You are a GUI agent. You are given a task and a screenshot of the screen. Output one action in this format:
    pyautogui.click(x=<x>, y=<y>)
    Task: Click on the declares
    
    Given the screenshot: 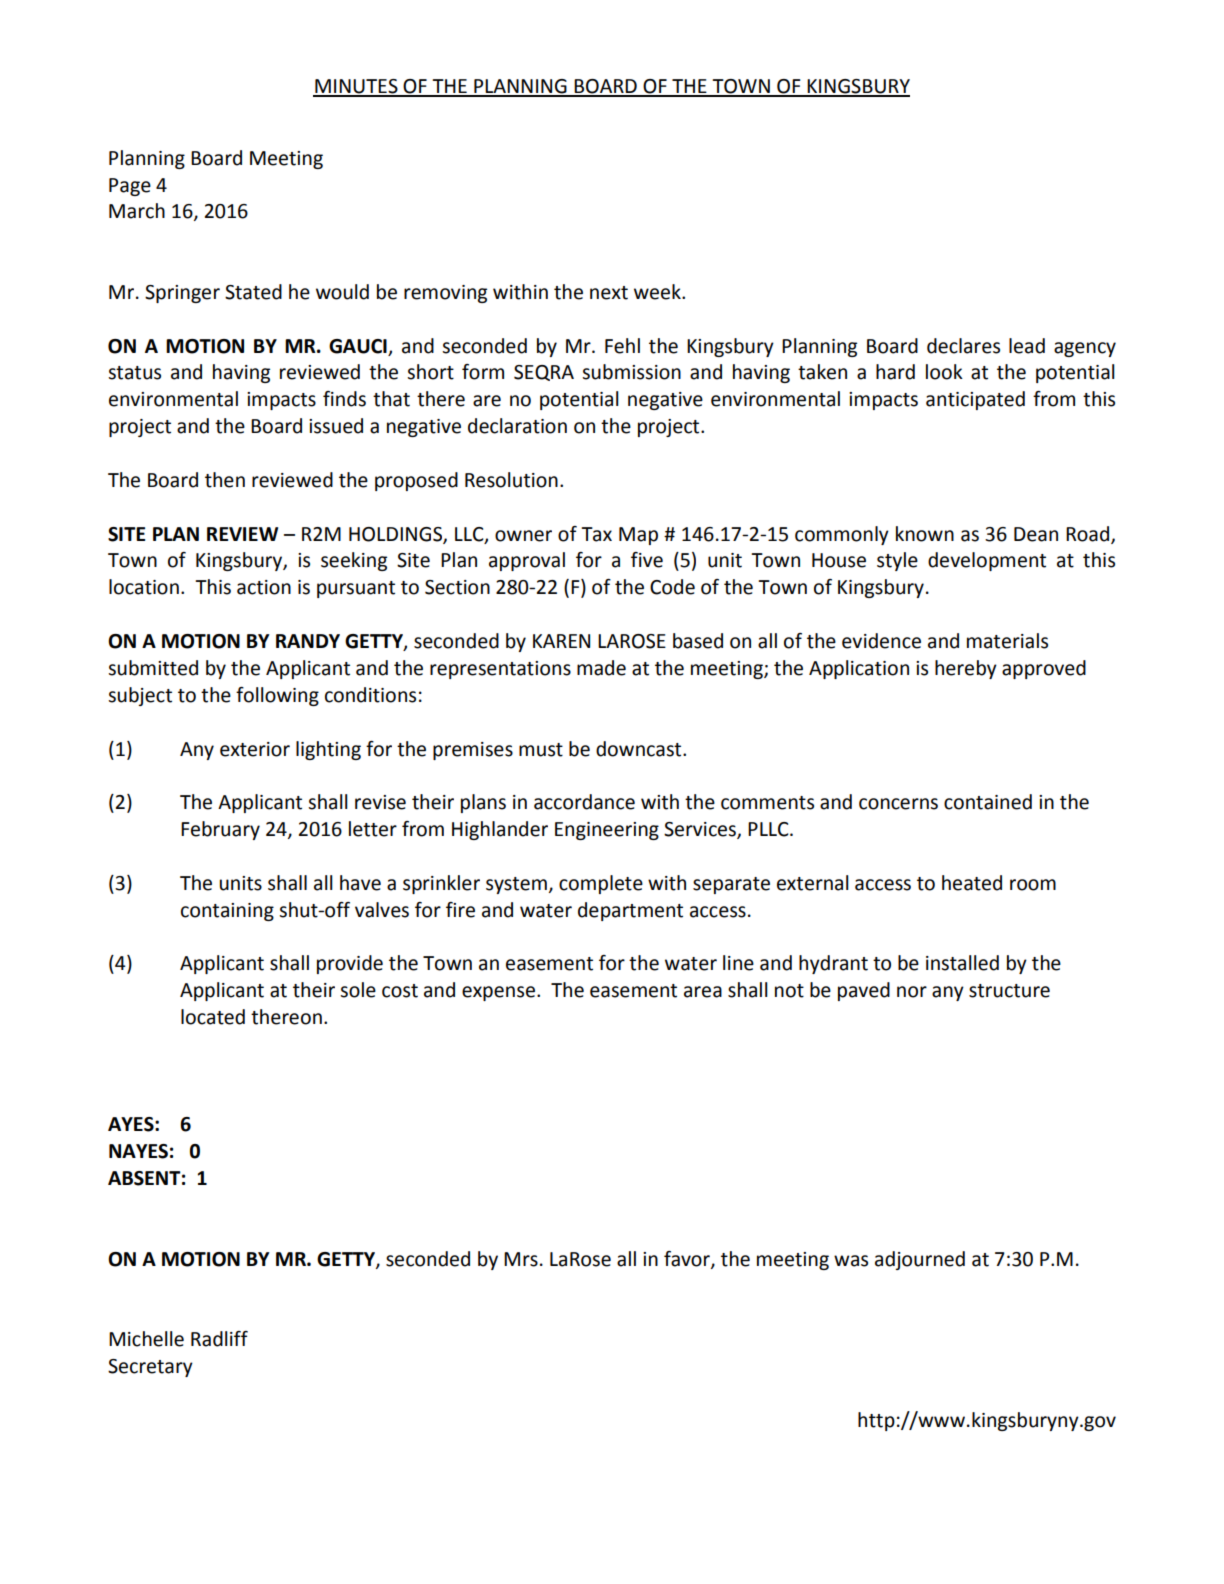 What is the action you would take?
    pyautogui.click(x=963, y=346)
